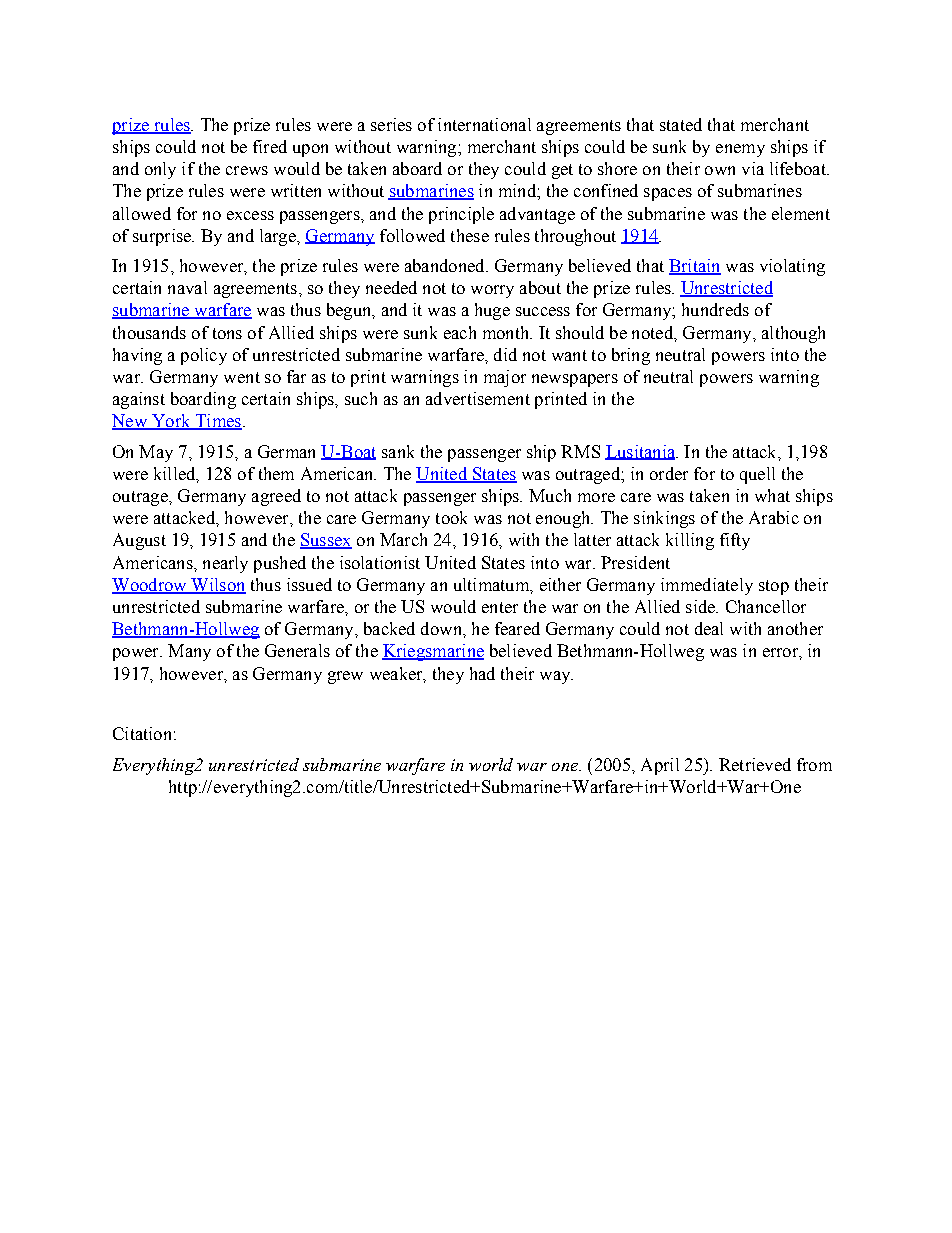  Describe the element at coordinates (398, 451) in the page. I see `sank` at that location.
